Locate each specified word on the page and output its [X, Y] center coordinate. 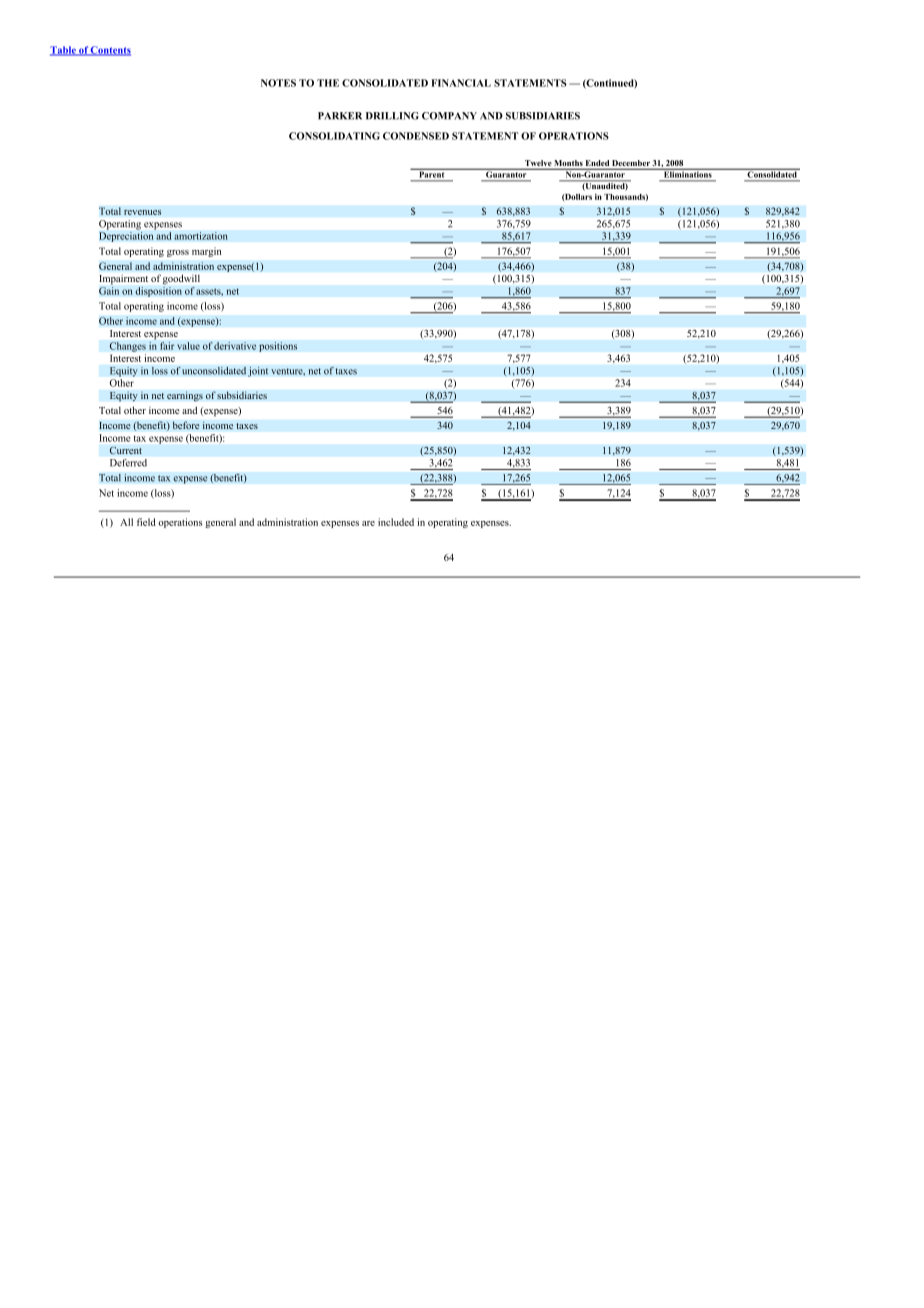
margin [206, 252]
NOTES [278, 83]
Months [568, 164]
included [396, 522]
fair [167, 346]
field [146, 522]
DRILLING [392, 116]
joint [258, 372]
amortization [201, 236]
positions [278, 347]
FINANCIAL [461, 83]
